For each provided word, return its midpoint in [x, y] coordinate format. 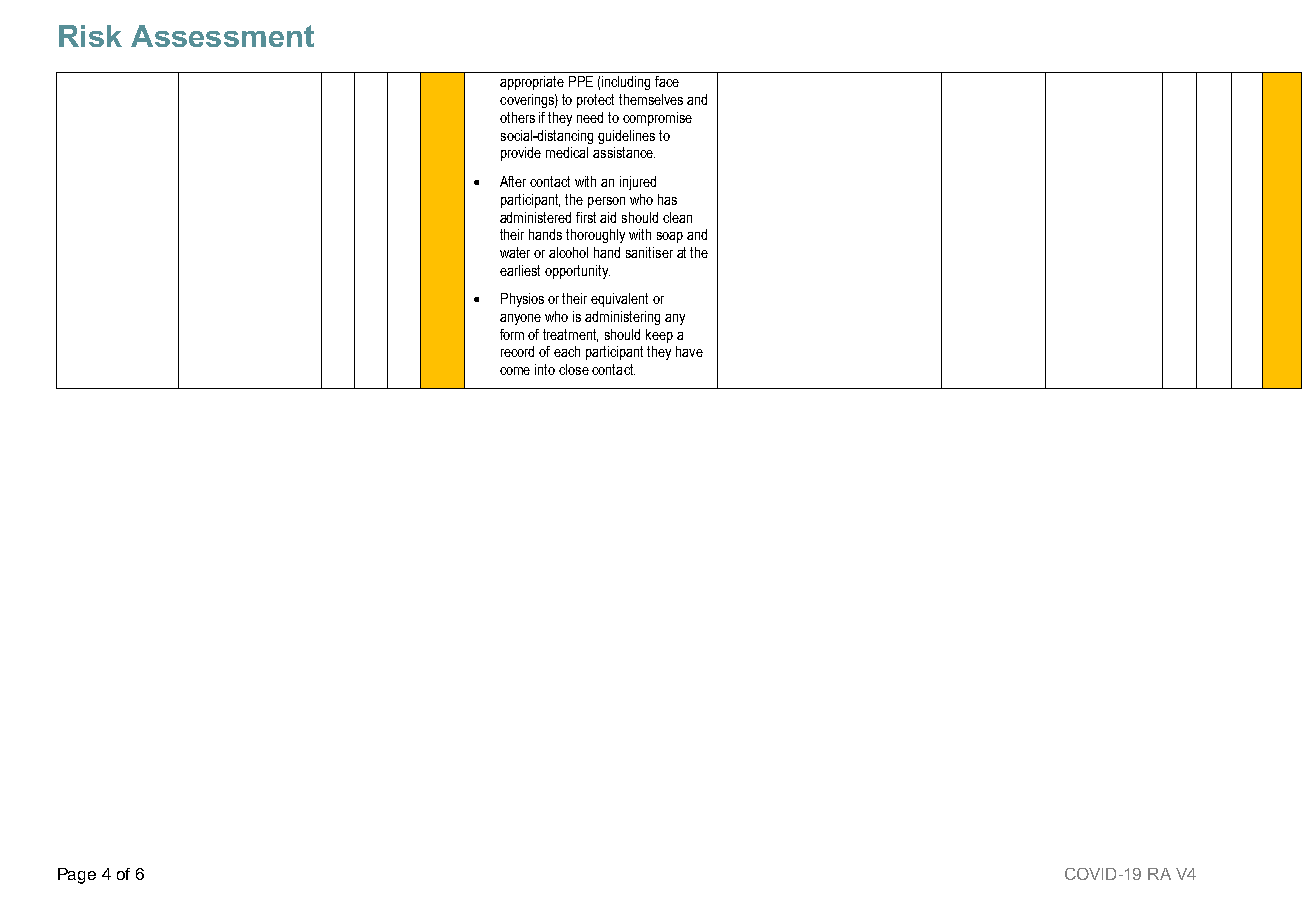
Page [77, 876]
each [567, 351]
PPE [581, 81]
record [517, 351]
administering [622, 318]
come [515, 371]
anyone [520, 319]
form [512, 334]
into [545, 369]
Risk [90, 36]
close [574, 369]
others [517, 117]
